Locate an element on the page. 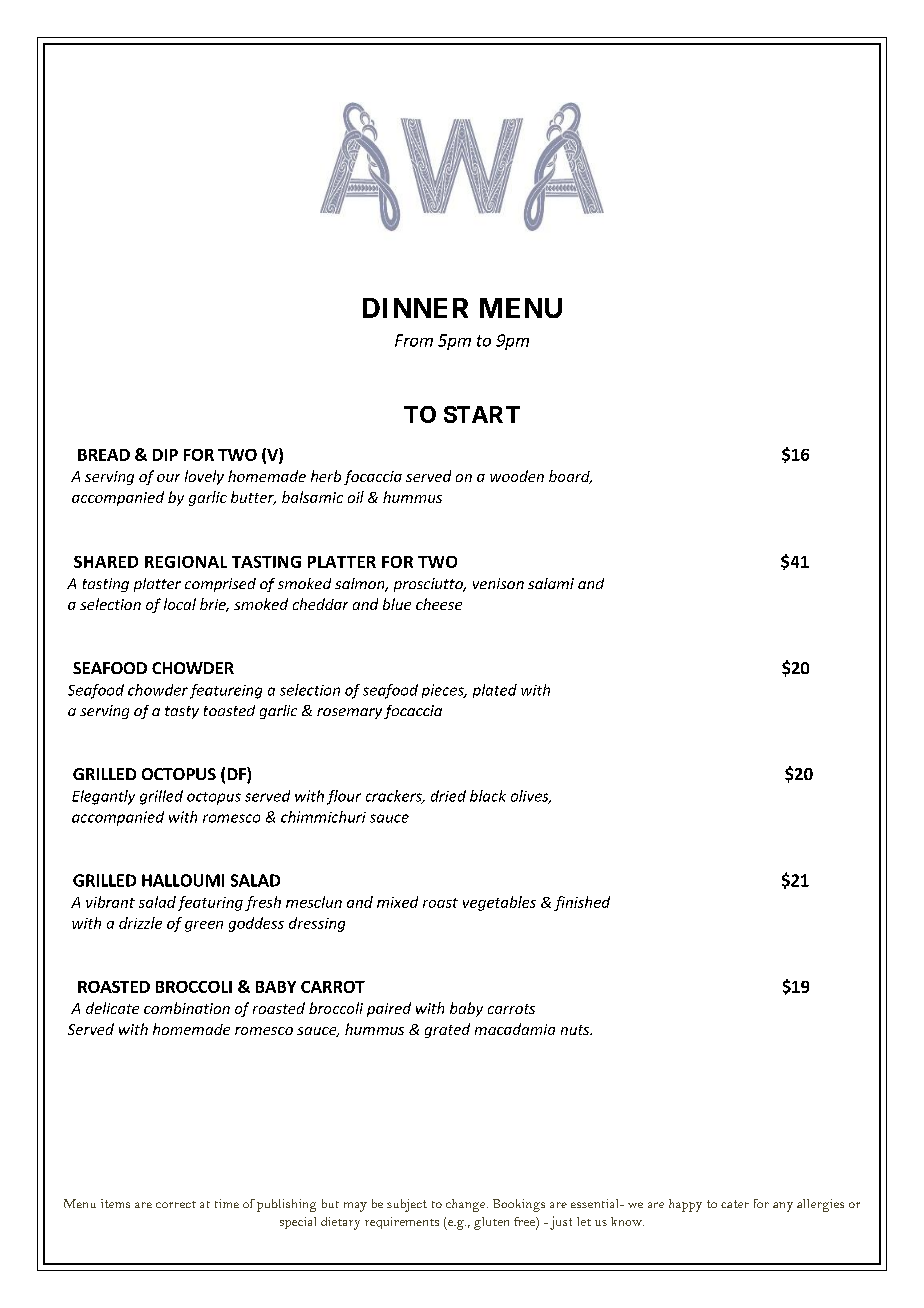 This document has width=924, height=1308. local is located at coordinates (180, 604).
